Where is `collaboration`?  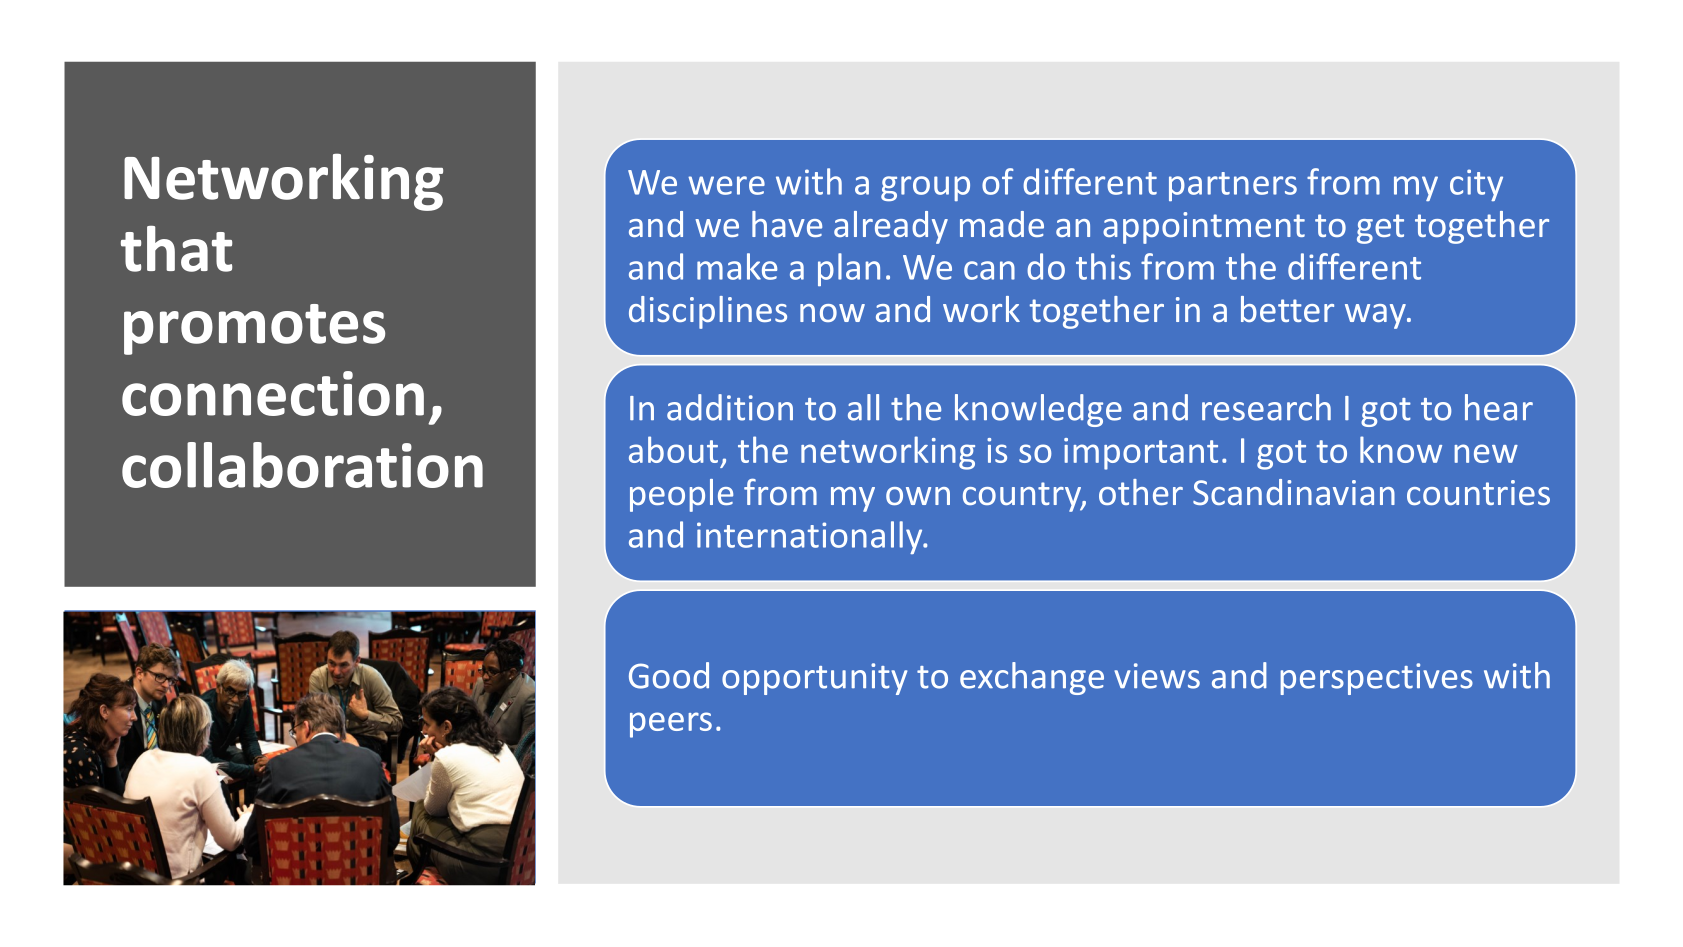 collaboration is located at coordinates (302, 465).
